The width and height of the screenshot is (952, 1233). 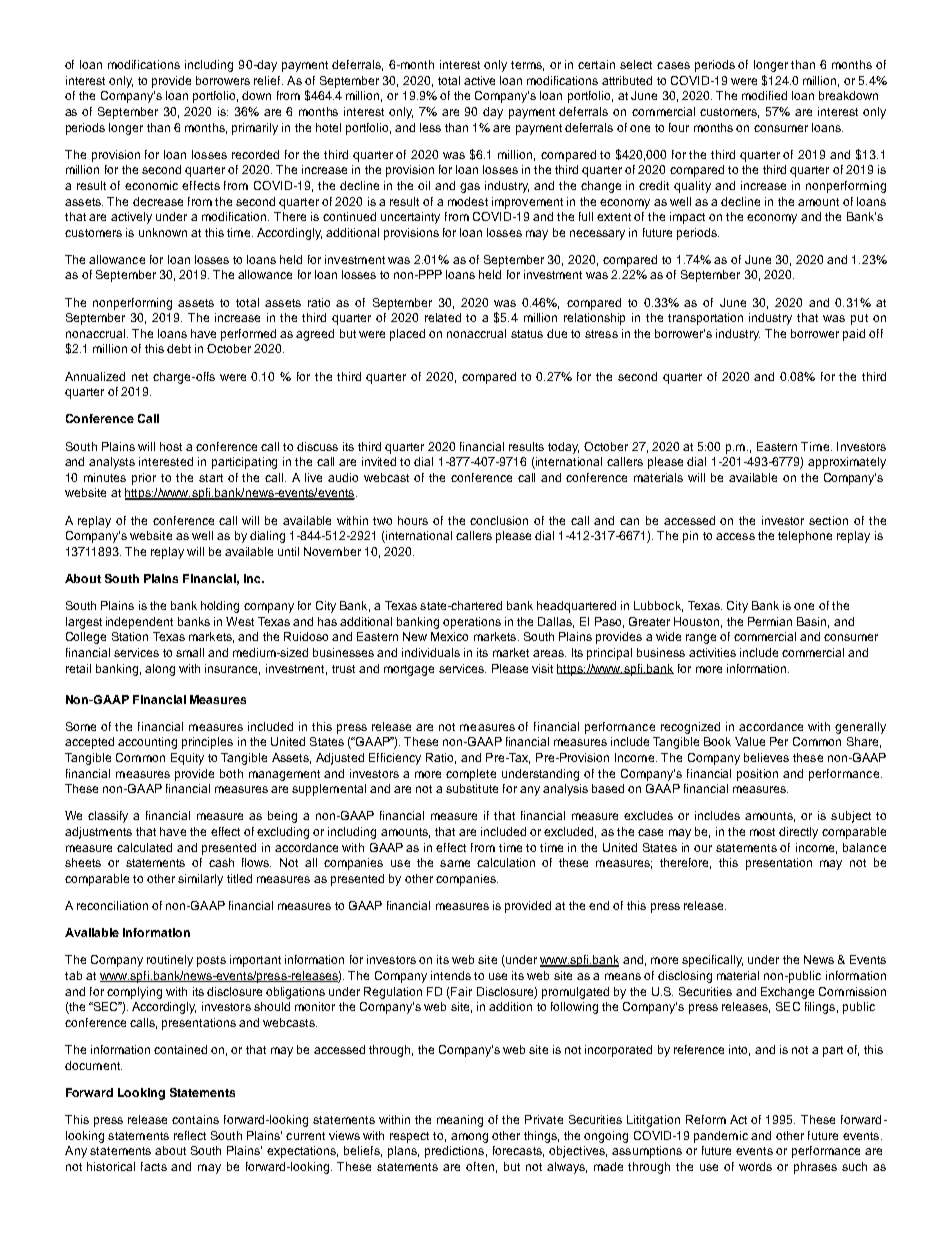 I want to click on modified, so click(x=764, y=95).
